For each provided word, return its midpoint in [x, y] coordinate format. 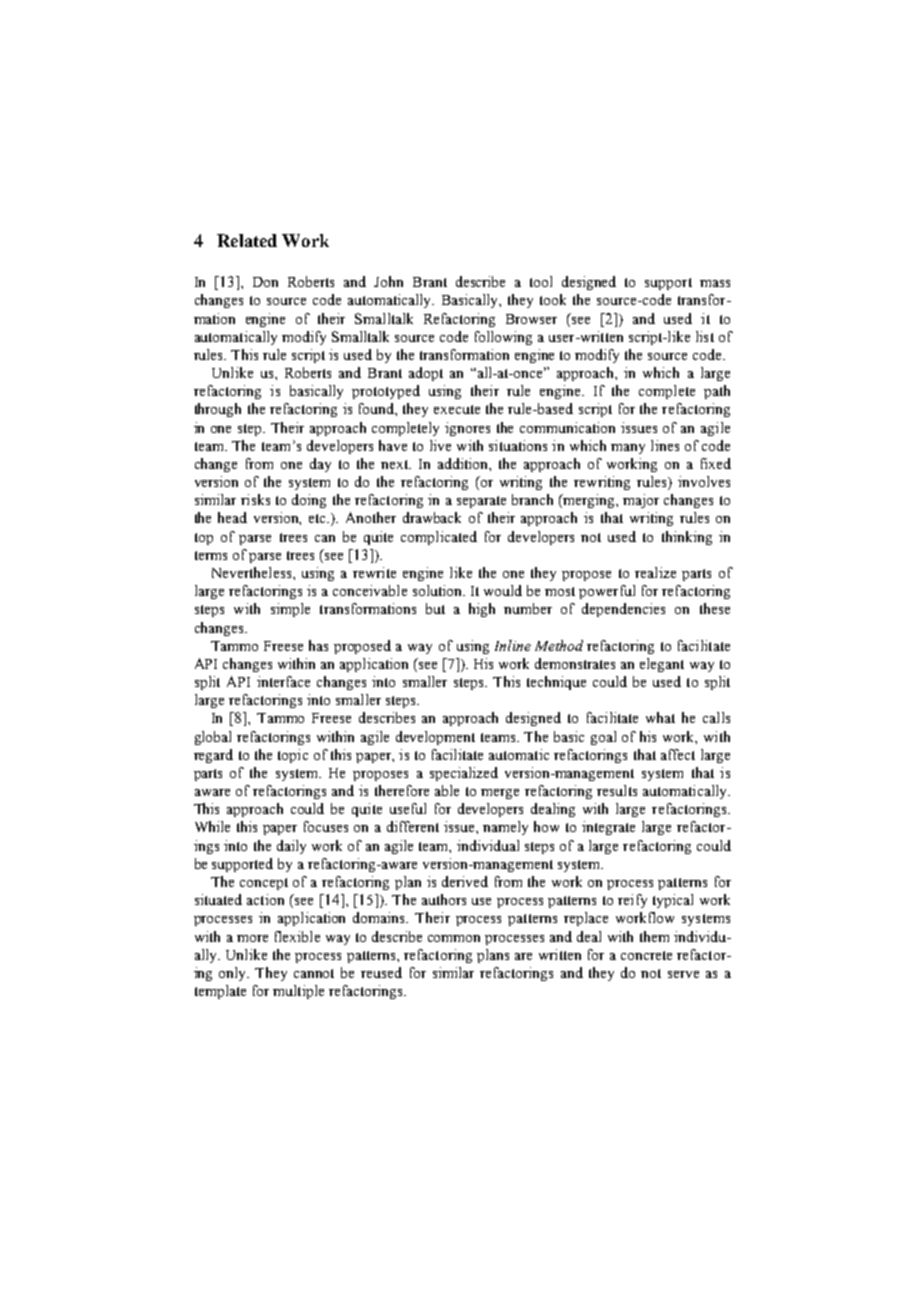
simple [290, 610]
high [482, 610]
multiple [298, 992]
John [388, 281]
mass [715, 283]
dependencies [623, 610]
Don [265, 282]
